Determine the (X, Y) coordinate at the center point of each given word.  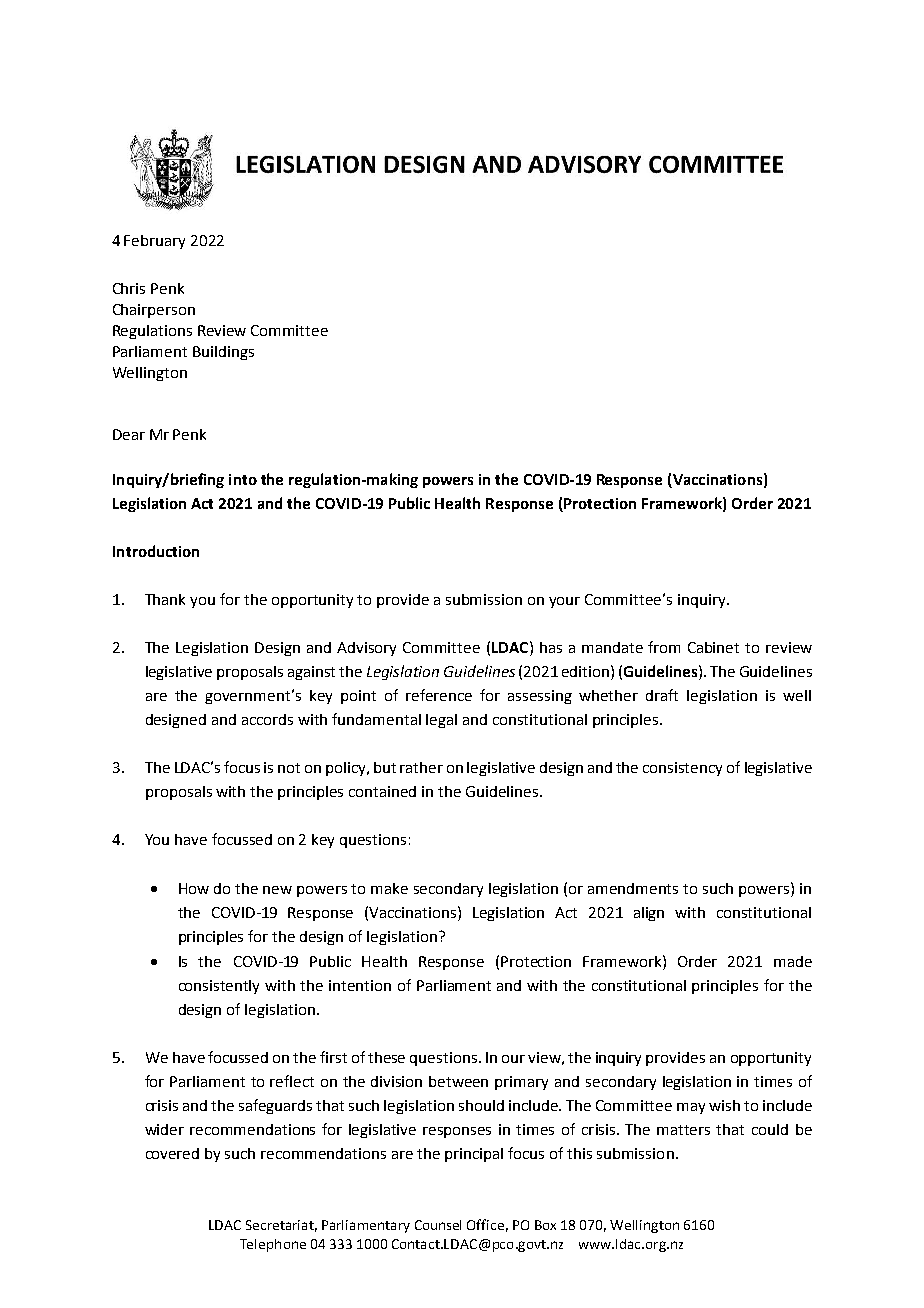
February (154, 242)
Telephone (273, 1245)
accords (267, 719)
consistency (682, 769)
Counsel (438, 1225)
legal (441, 721)
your (564, 602)
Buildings (223, 353)
